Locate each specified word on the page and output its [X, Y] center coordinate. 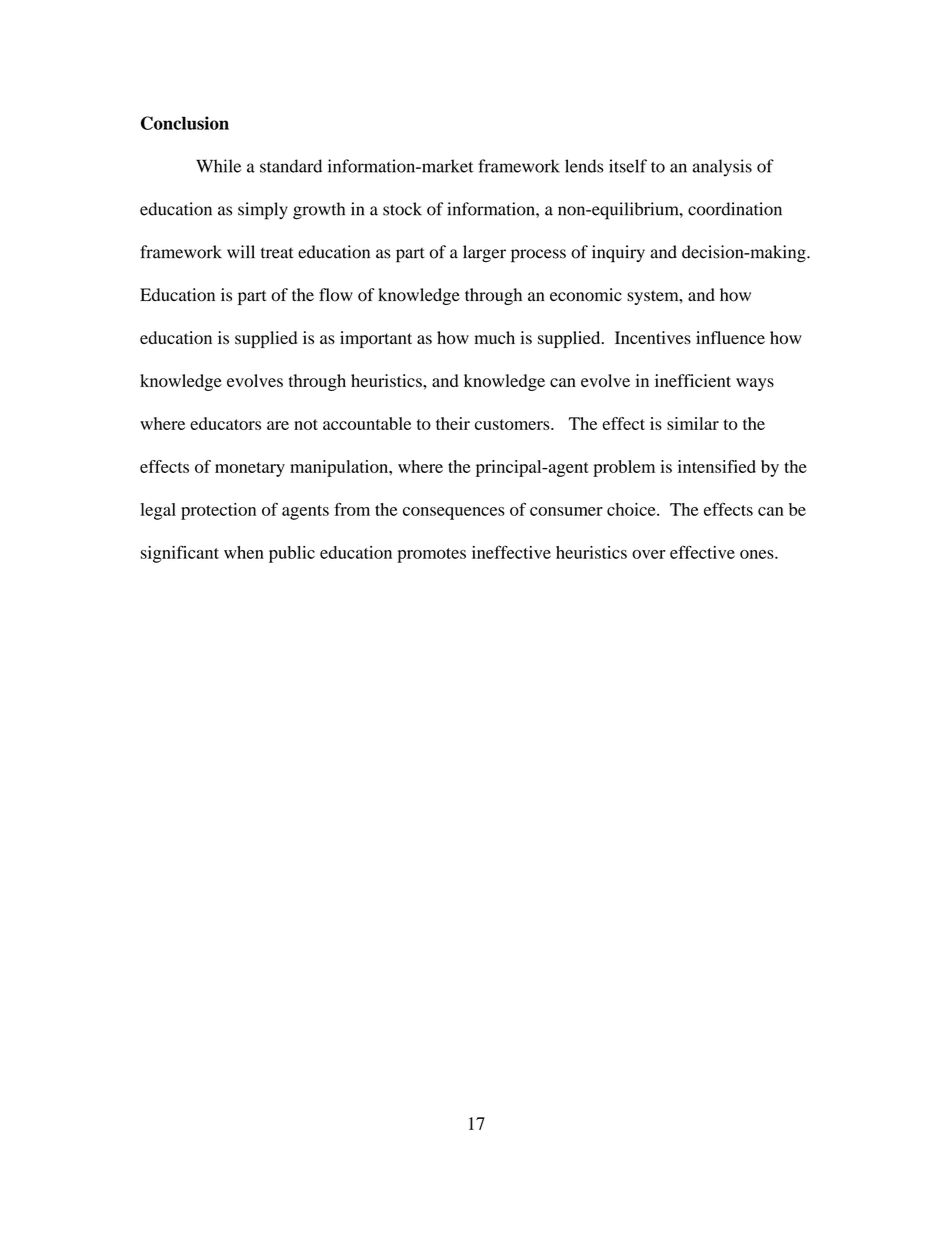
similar [693, 423]
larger [484, 254]
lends [584, 166]
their [453, 423]
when [244, 552]
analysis [722, 168]
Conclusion [185, 123]
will [241, 252]
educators [225, 423]
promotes [431, 555]
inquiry [618, 254]
